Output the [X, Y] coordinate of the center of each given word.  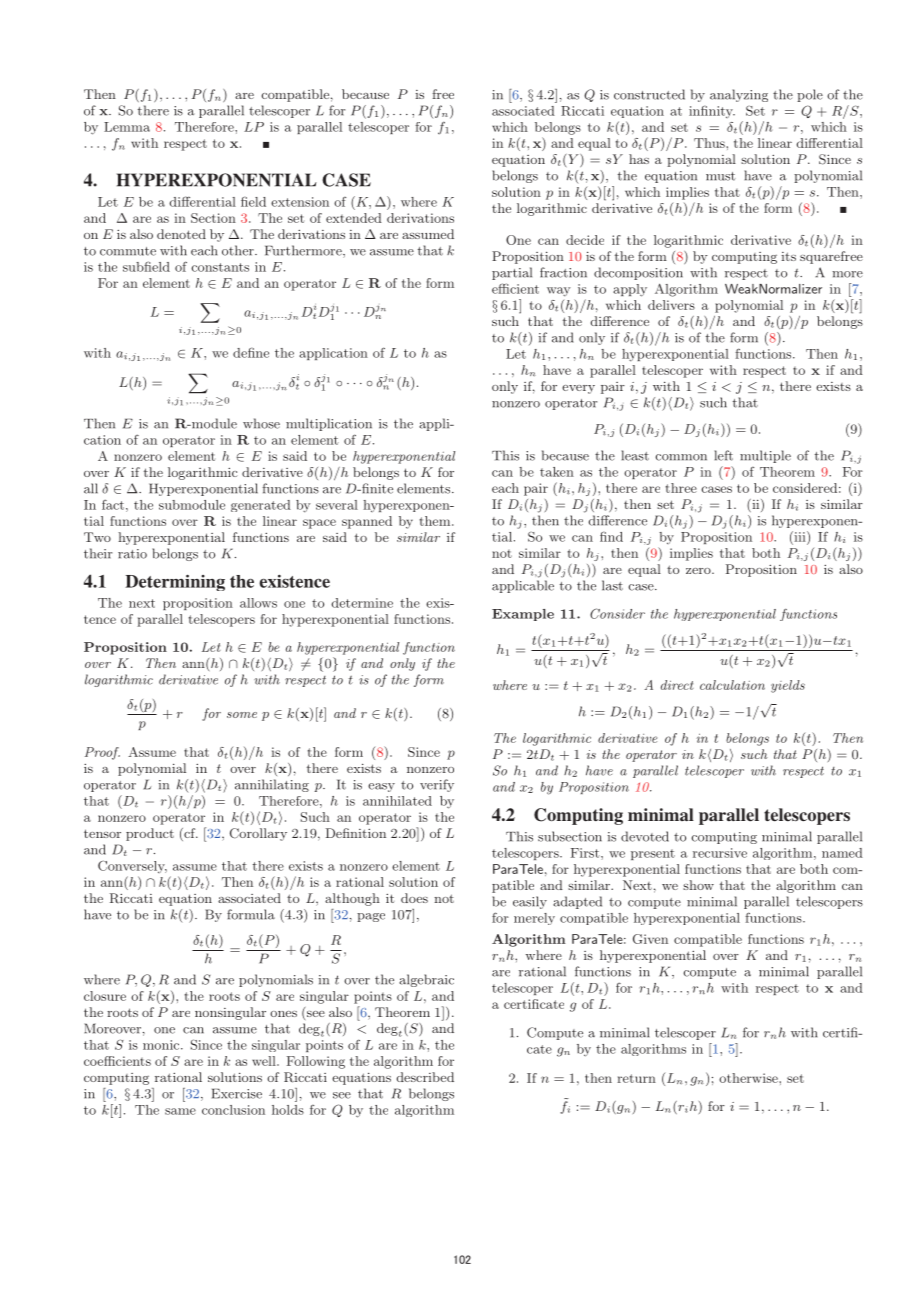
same [180, 1111]
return [636, 1078]
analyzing [739, 95]
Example [523, 615]
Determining [175, 582]
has [639, 159]
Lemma [127, 127]
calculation [732, 685]
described [425, 1077]
